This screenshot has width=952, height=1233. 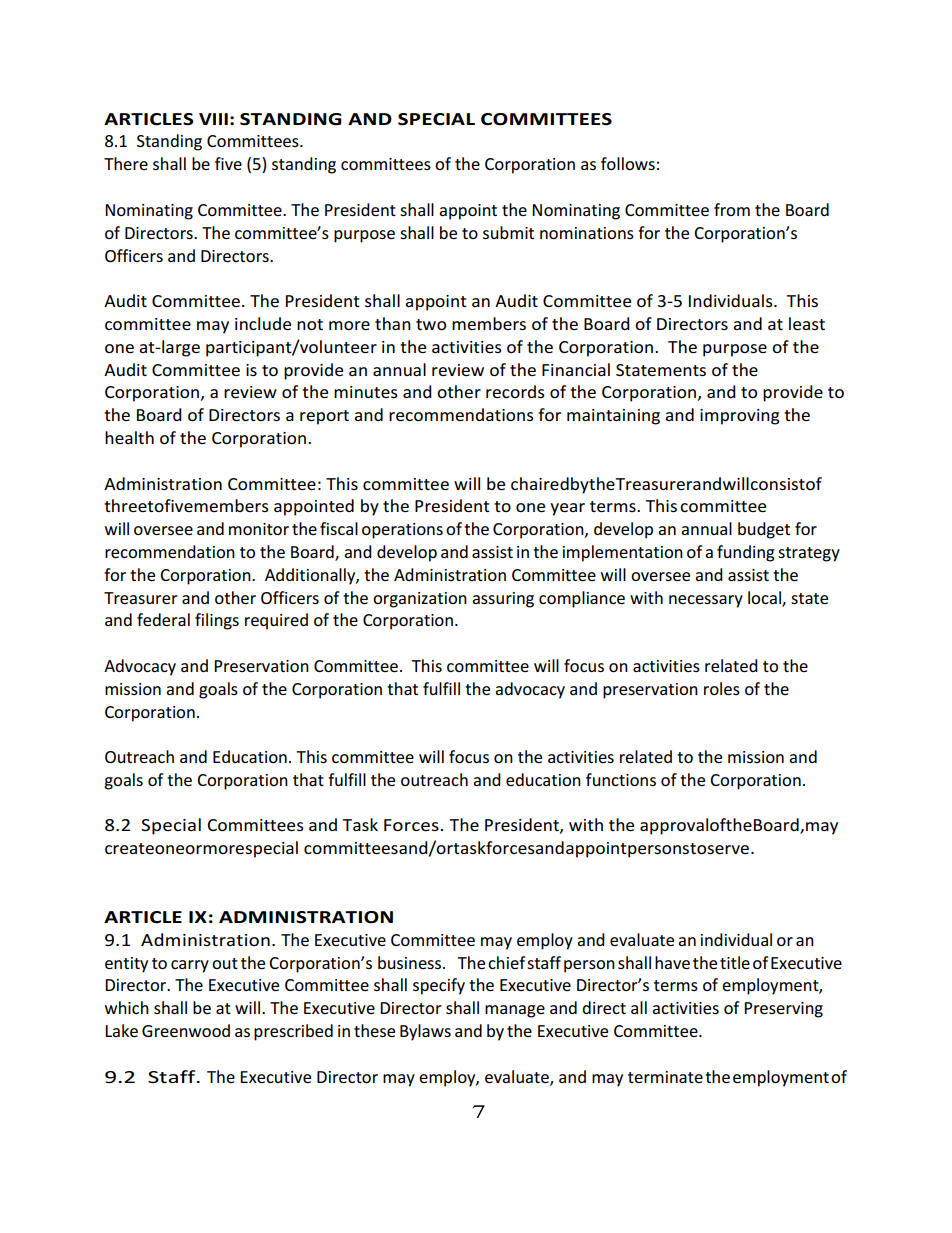 I want to click on Greenwood, so click(x=186, y=1030).
